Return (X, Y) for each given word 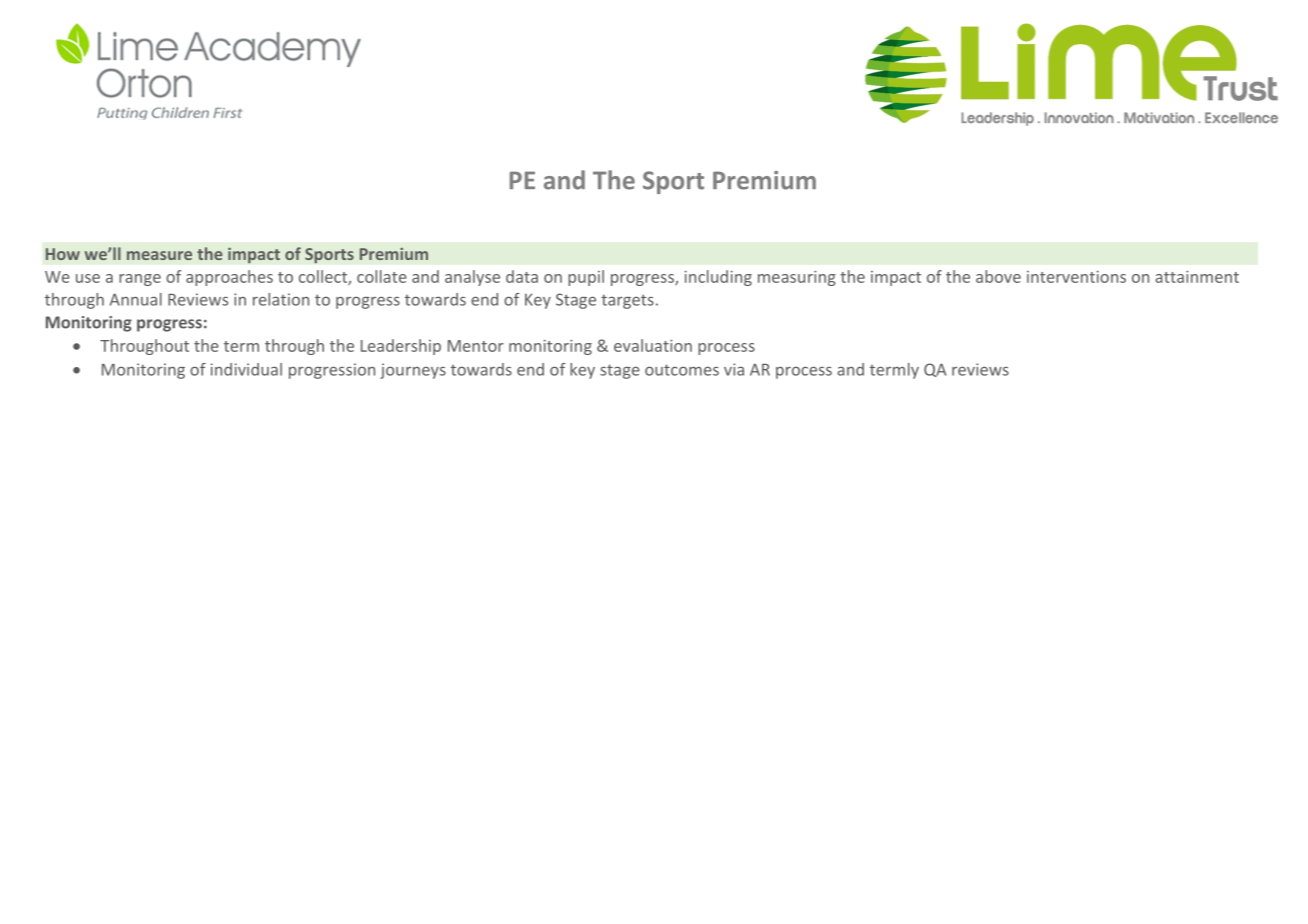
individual (246, 369)
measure (159, 255)
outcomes (682, 370)
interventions (1076, 277)
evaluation (653, 345)
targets (627, 301)
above (998, 276)
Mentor (476, 346)
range (140, 280)
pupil (586, 278)
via (734, 369)
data (522, 276)
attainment (1197, 277)
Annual (136, 299)
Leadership (401, 347)
